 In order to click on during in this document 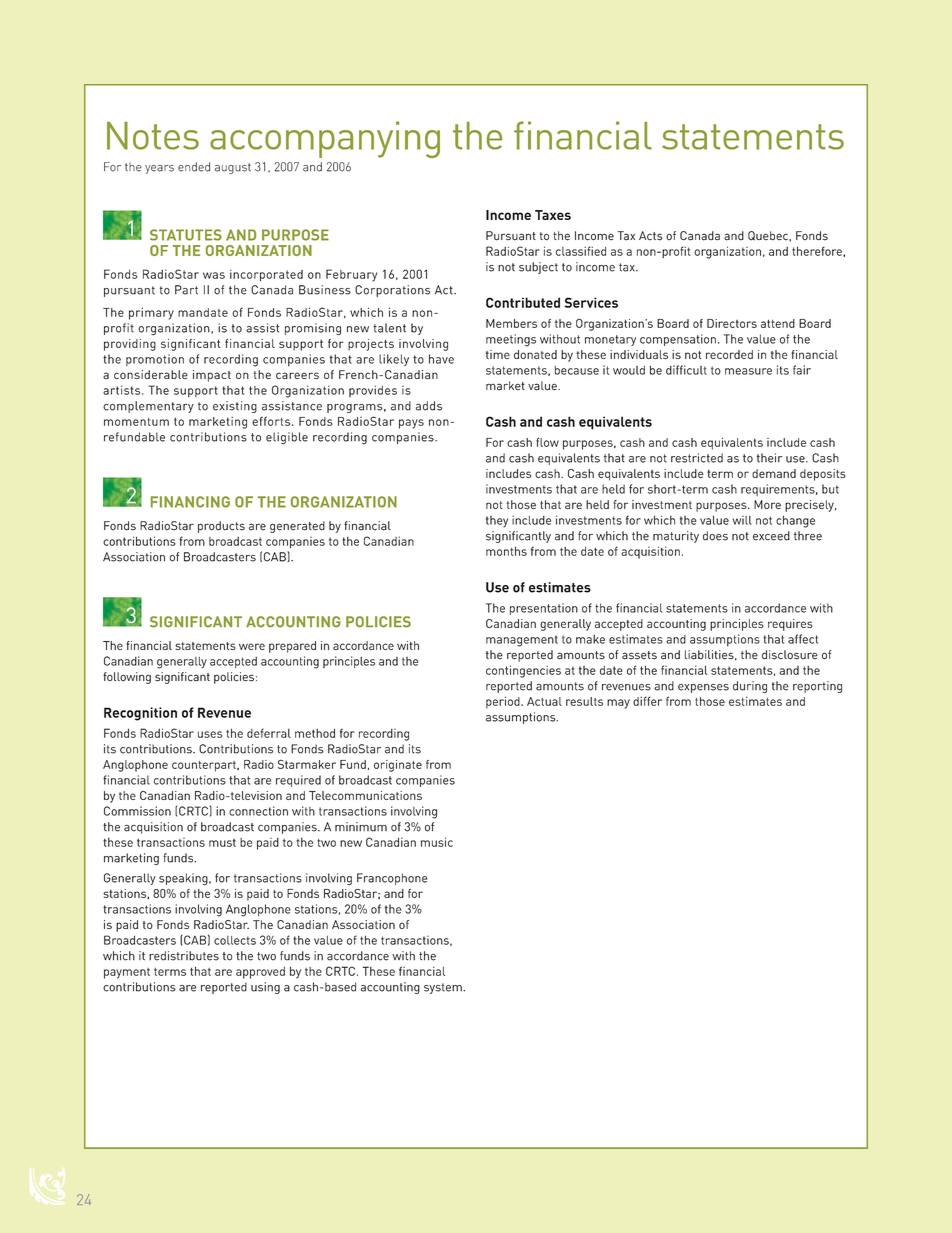, I will do `click(750, 687)`.
